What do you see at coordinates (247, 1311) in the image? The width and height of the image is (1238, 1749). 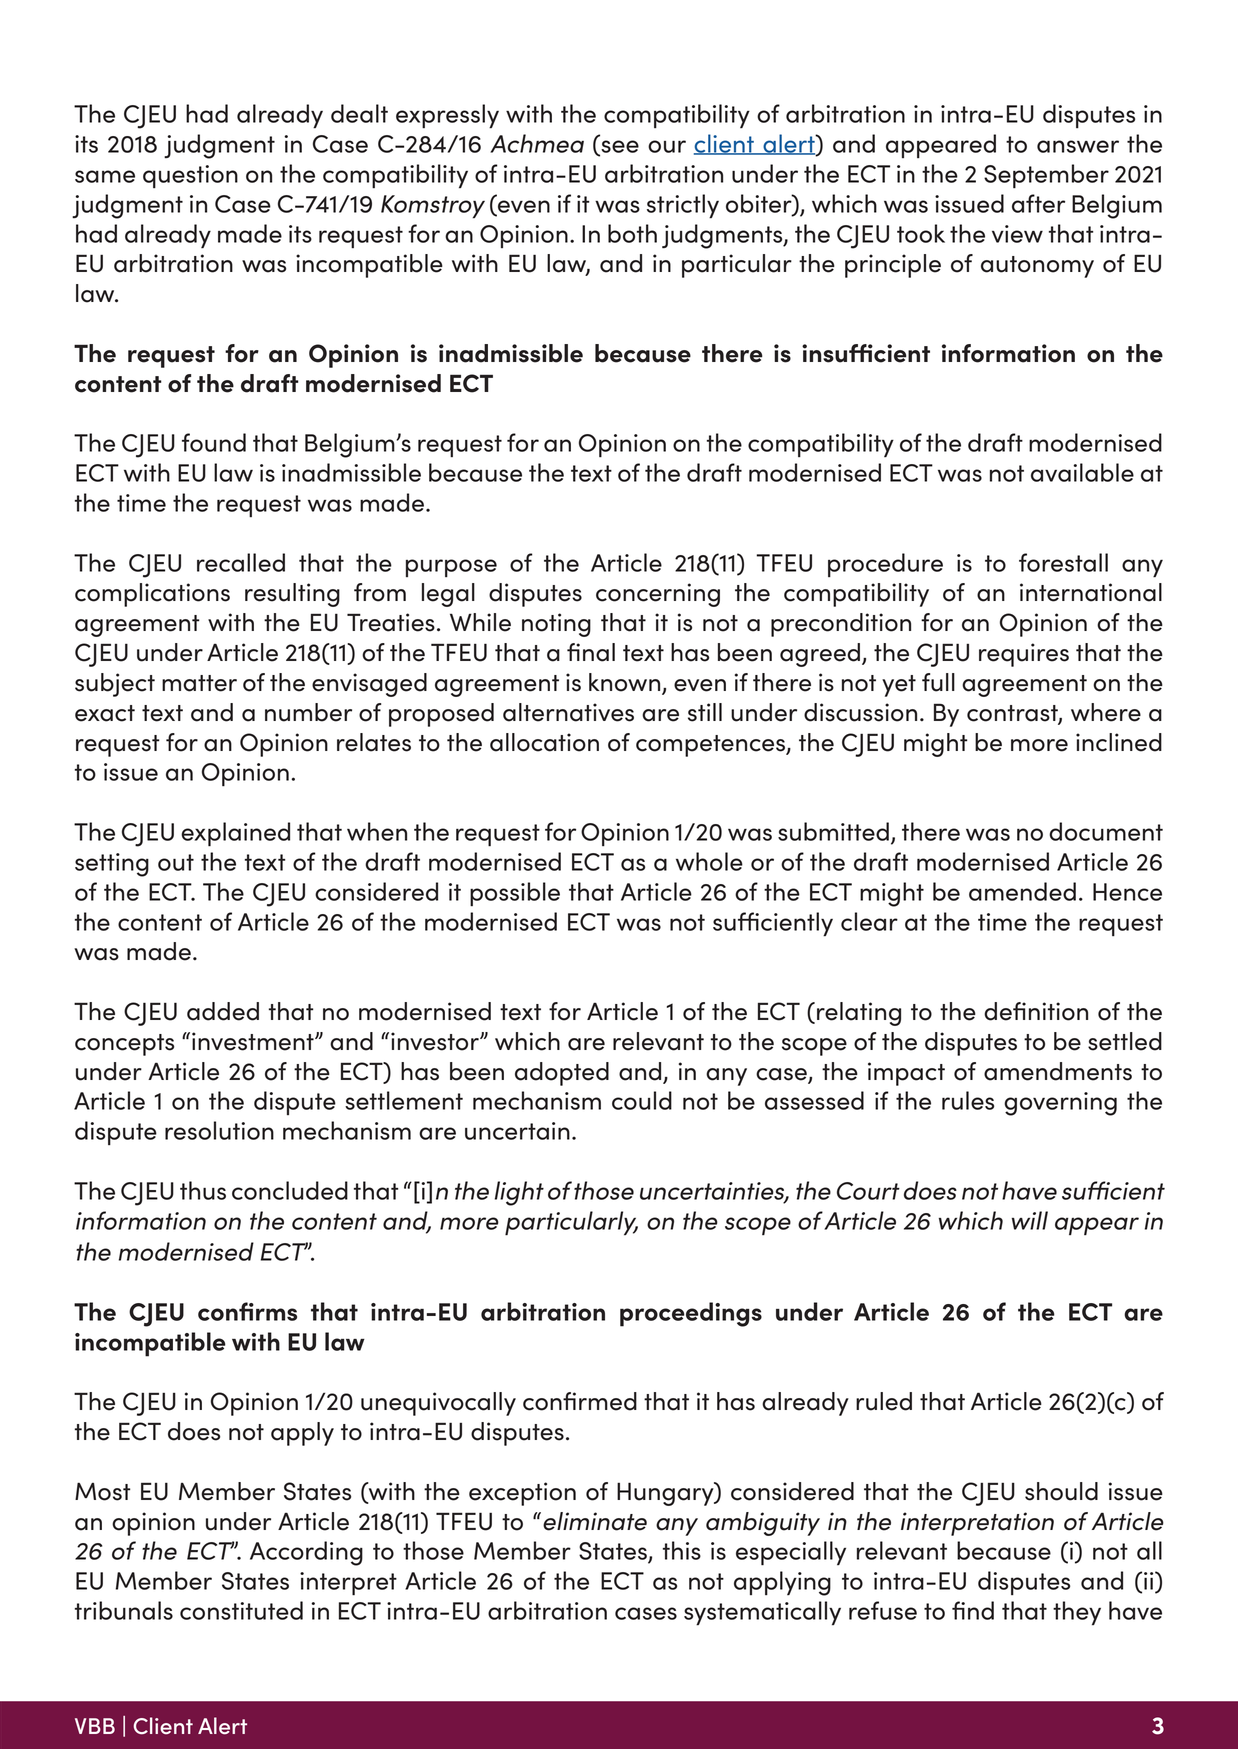 I see `confirms` at bounding box center [247, 1311].
